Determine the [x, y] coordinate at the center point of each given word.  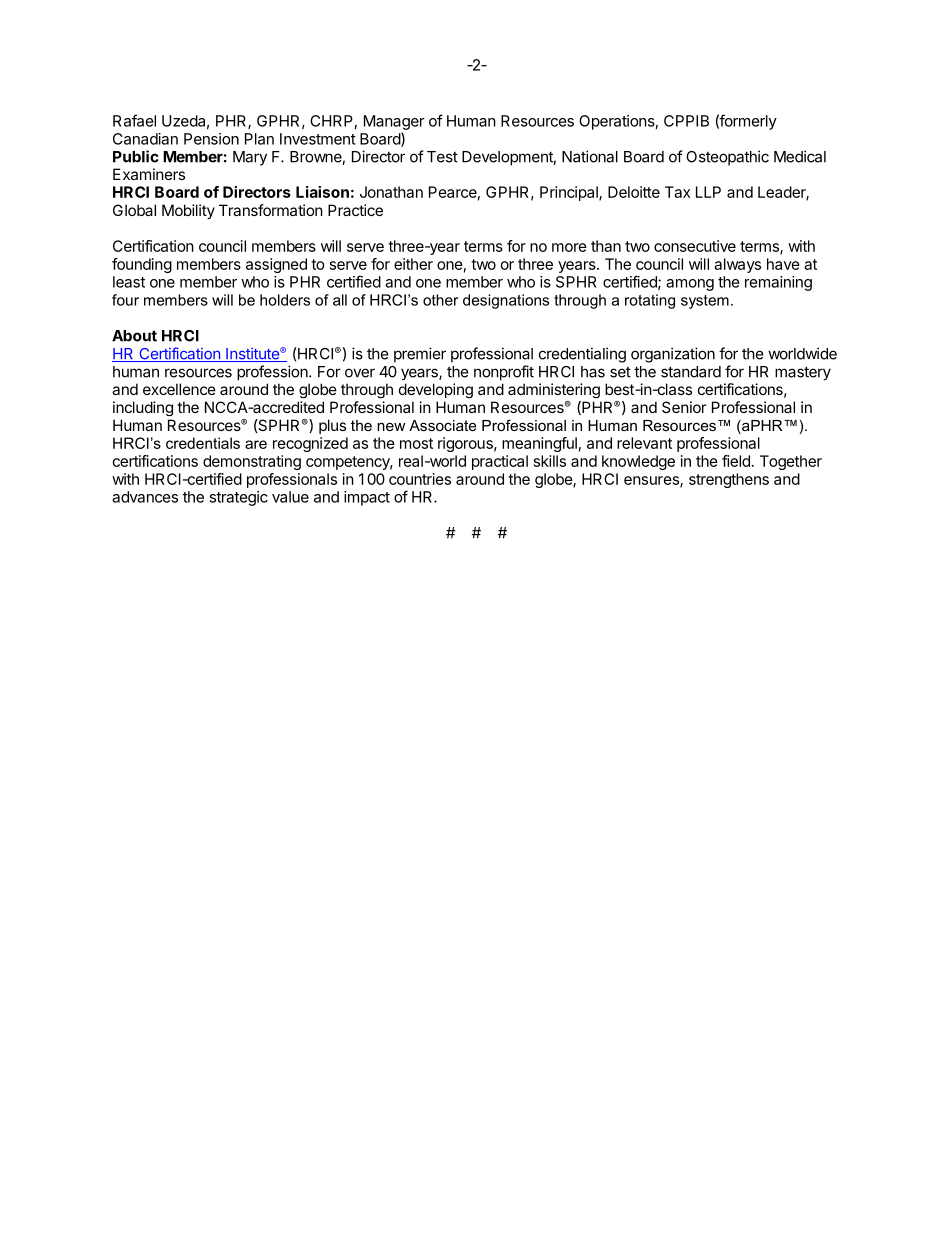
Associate [442, 425]
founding [142, 265]
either [413, 264]
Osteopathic [727, 158]
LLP [708, 192]
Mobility [188, 211]
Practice [355, 210]
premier [420, 355]
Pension [211, 139]
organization [673, 355]
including [143, 408]
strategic [238, 498]
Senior [684, 407]
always [737, 265]
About [134, 336]
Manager [394, 122]
